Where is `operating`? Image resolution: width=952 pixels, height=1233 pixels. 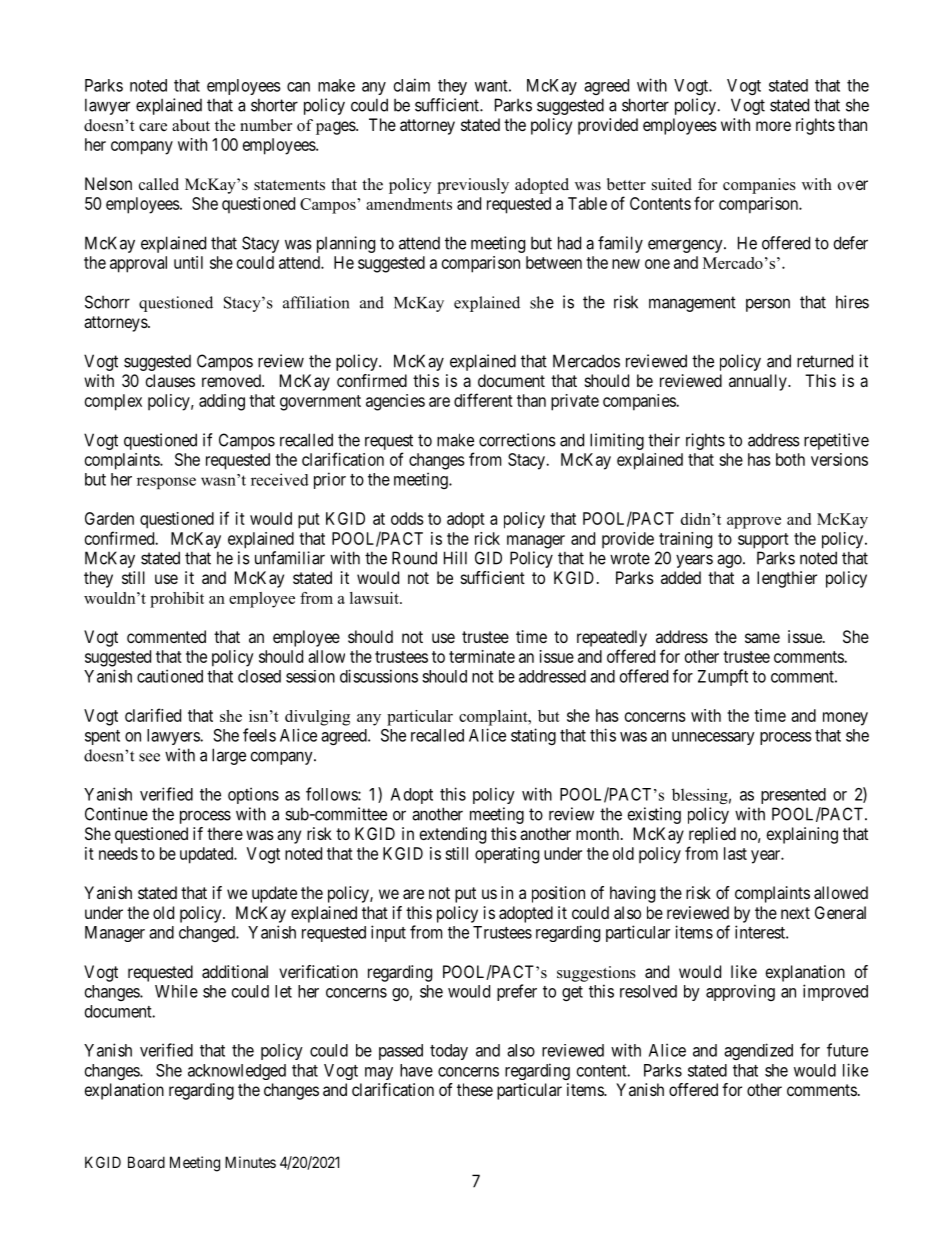 operating is located at coordinates (507, 855).
